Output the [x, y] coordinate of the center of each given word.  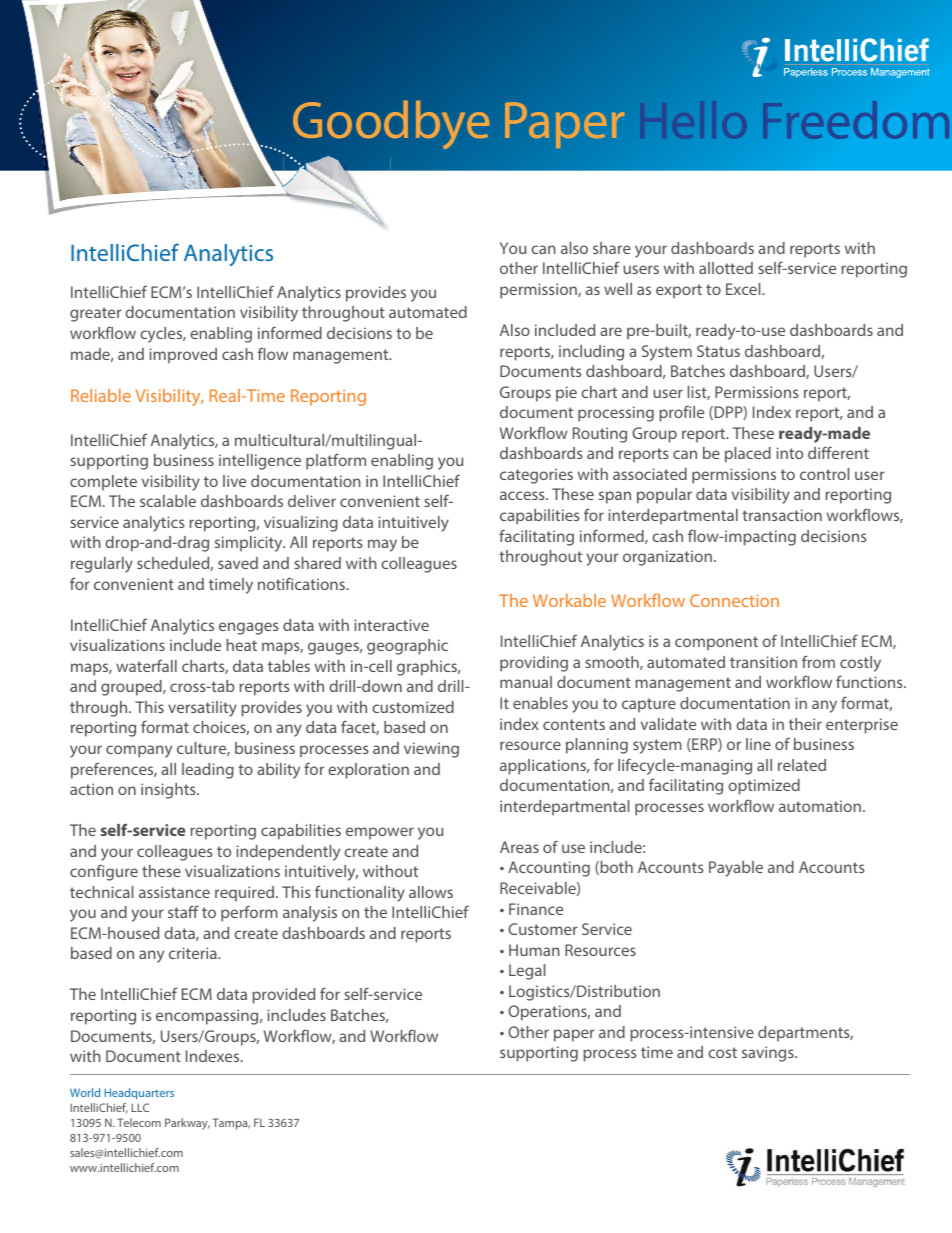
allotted [726, 268]
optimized [764, 787]
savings [769, 1054]
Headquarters [139, 1094]
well [618, 289]
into [789, 453]
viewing [431, 750]
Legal [527, 972]
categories [536, 476]
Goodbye [391, 125]
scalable [168, 501]
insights [169, 791]
